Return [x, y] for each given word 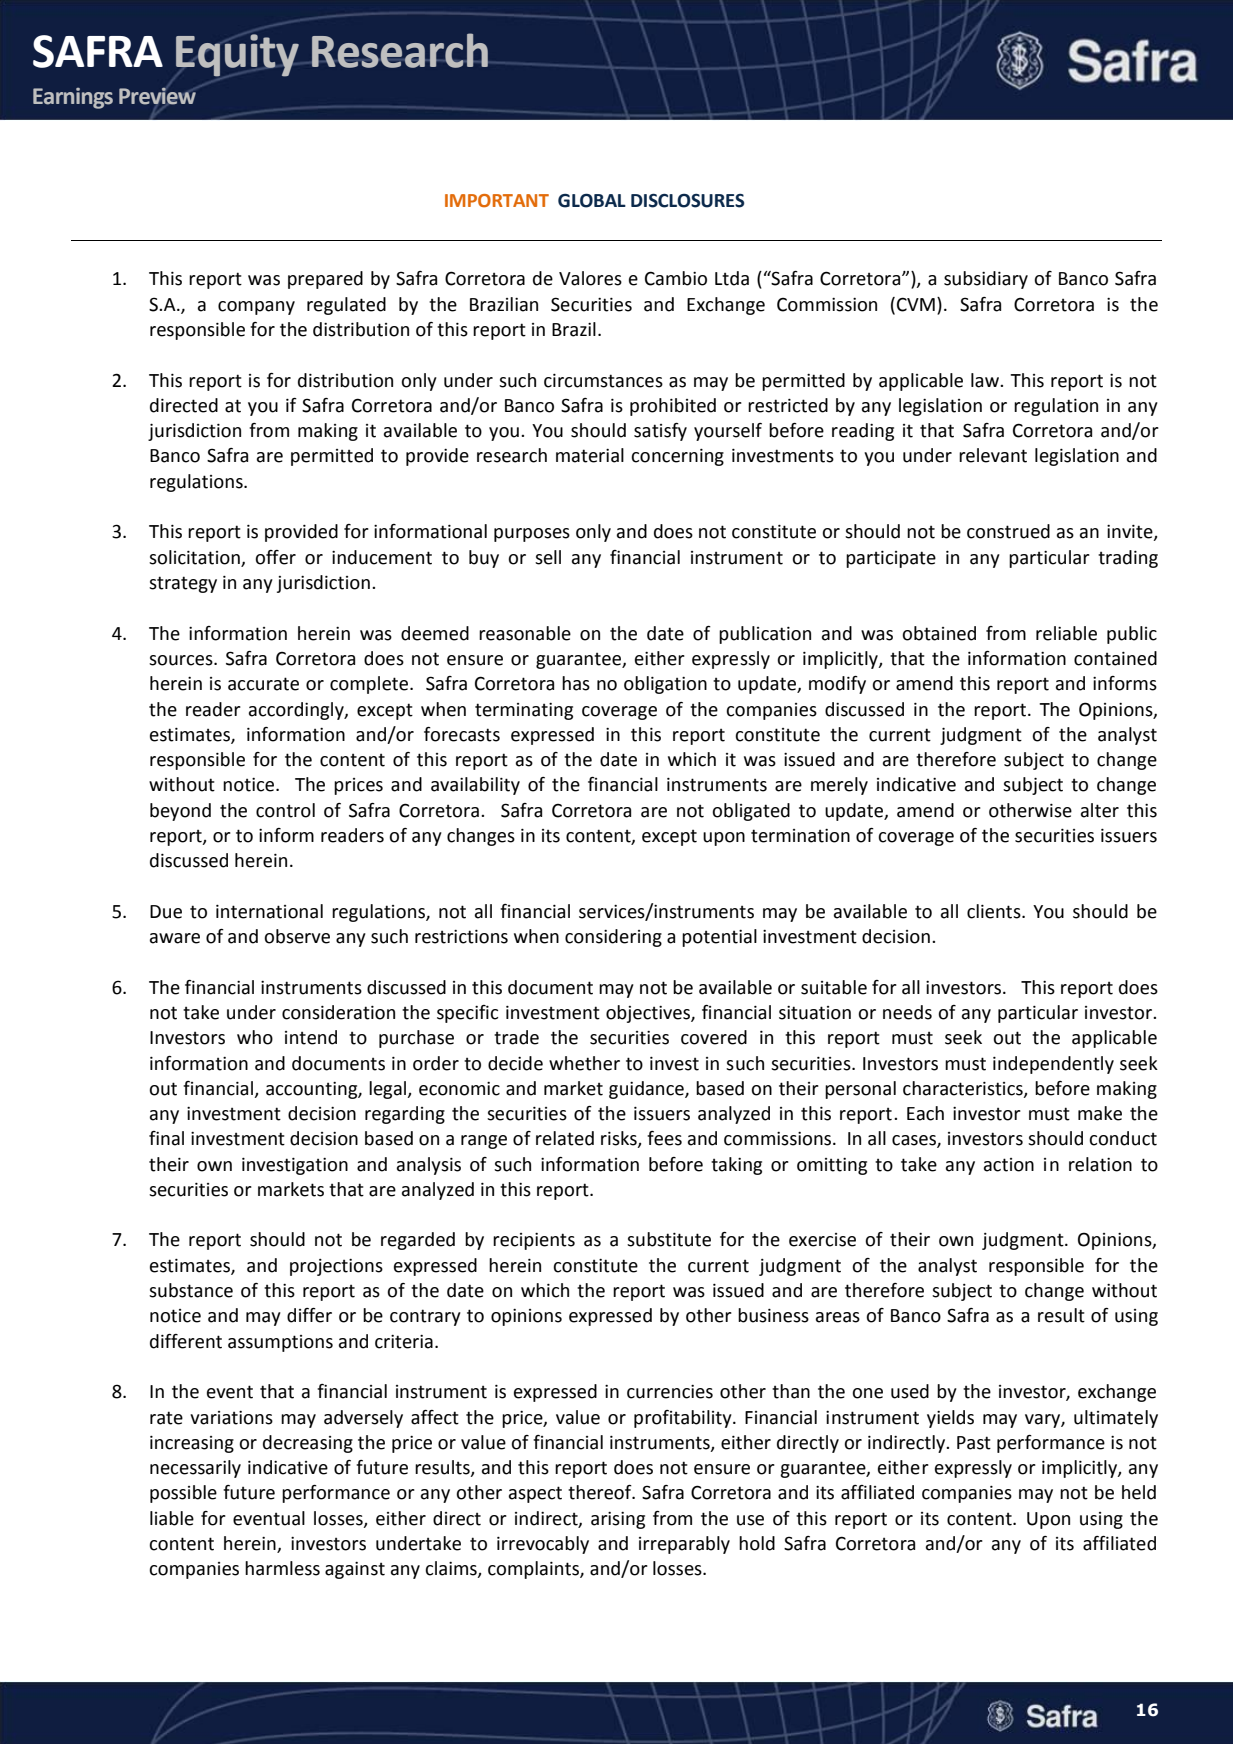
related [565, 1138]
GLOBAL [592, 200]
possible [183, 1494]
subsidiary [986, 280]
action [1009, 1165]
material [590, 455]
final [166, 1138]
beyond [180, 812]
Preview [158, 96]
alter [1100, 810]
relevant [993, 455]
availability [475, 786]
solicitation [194, 557]
